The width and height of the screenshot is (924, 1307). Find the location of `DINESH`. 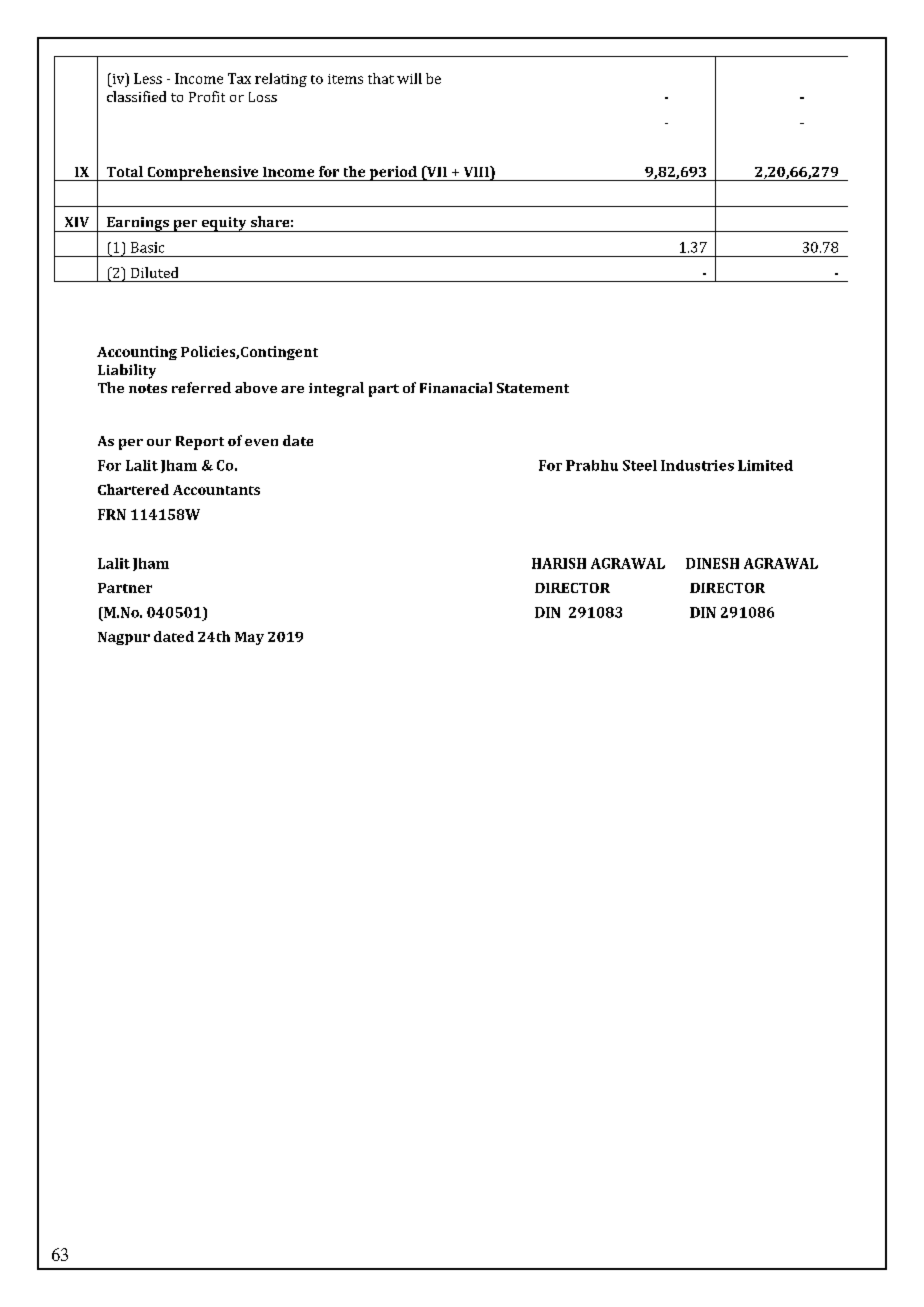

DINESH is located at coordinates (712, 563).
